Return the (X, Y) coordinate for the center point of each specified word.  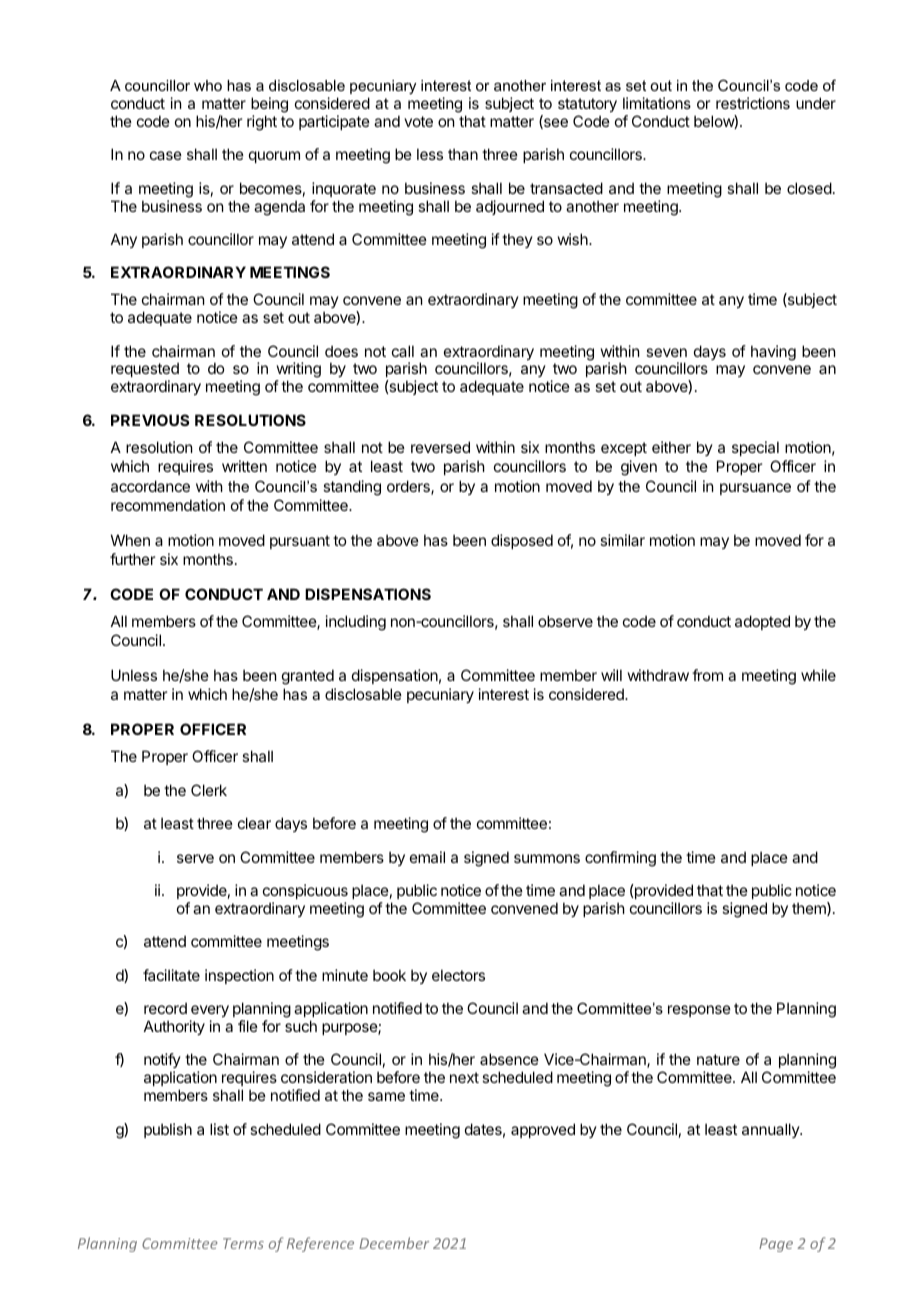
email (427, 857)
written (244, 466)
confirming (620, 859)
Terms (243, 1243)
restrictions (753, 103)
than (463, 154)
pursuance (755, 489)
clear (254, 823)
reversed (440, 447)
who (208, 85)
